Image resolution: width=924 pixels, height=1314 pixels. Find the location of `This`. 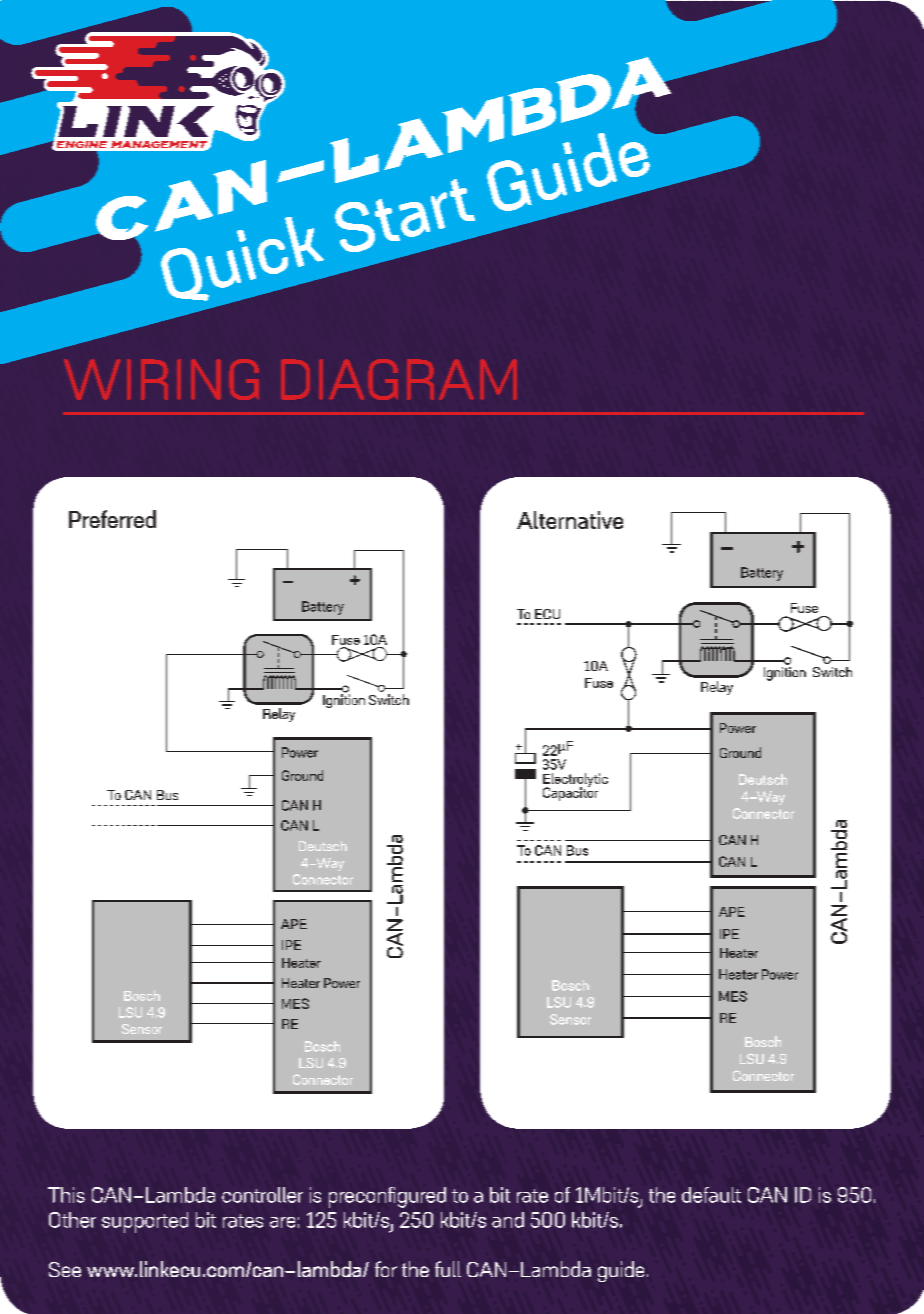

This is located at coordinates (66, 1195).
